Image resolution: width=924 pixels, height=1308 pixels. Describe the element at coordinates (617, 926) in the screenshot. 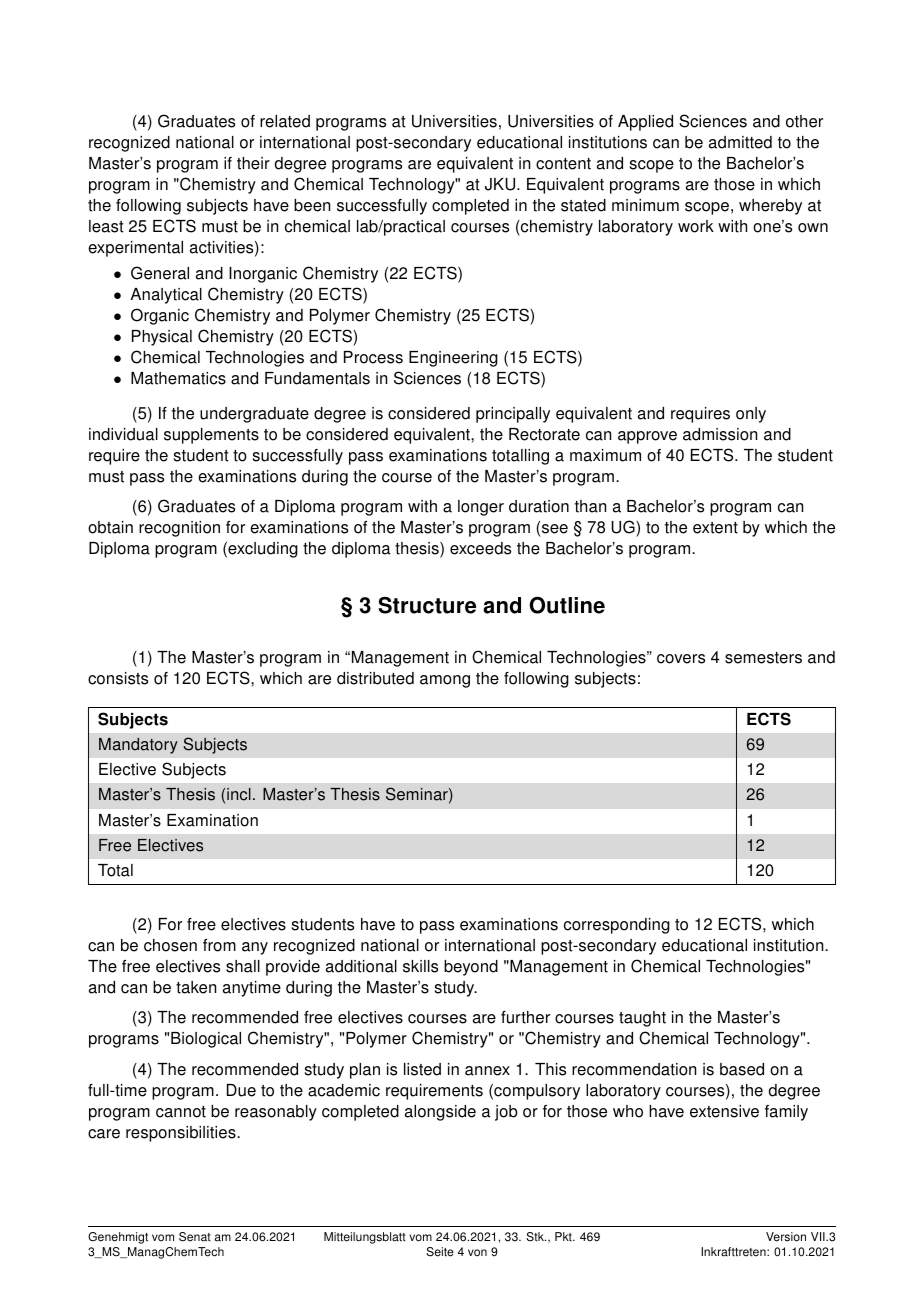

I see `corresponding` at that location.
